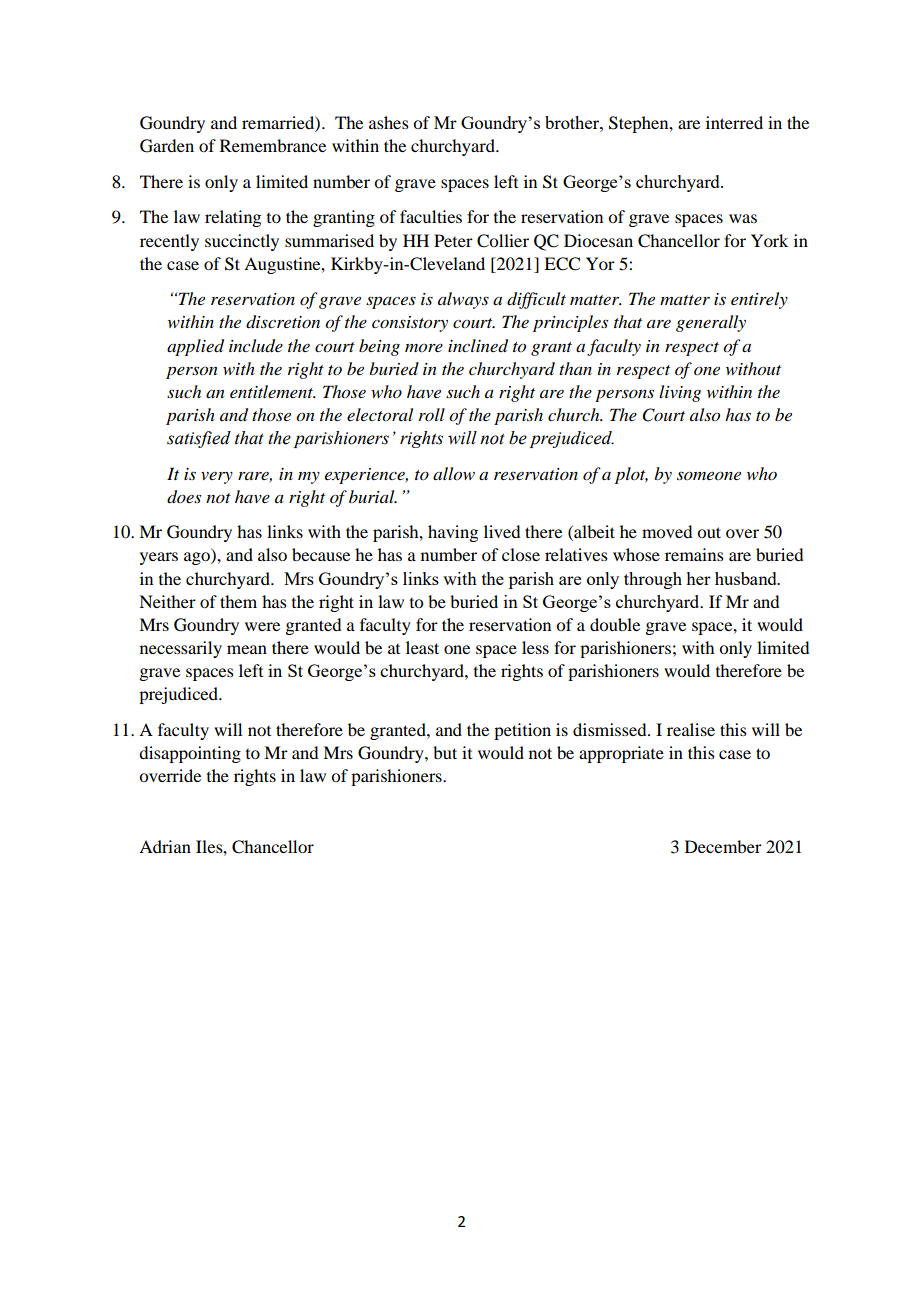  What do you see at coordinates (247, 649) in the screenshot?
I see `mean` at bounding box center [247, 649].
